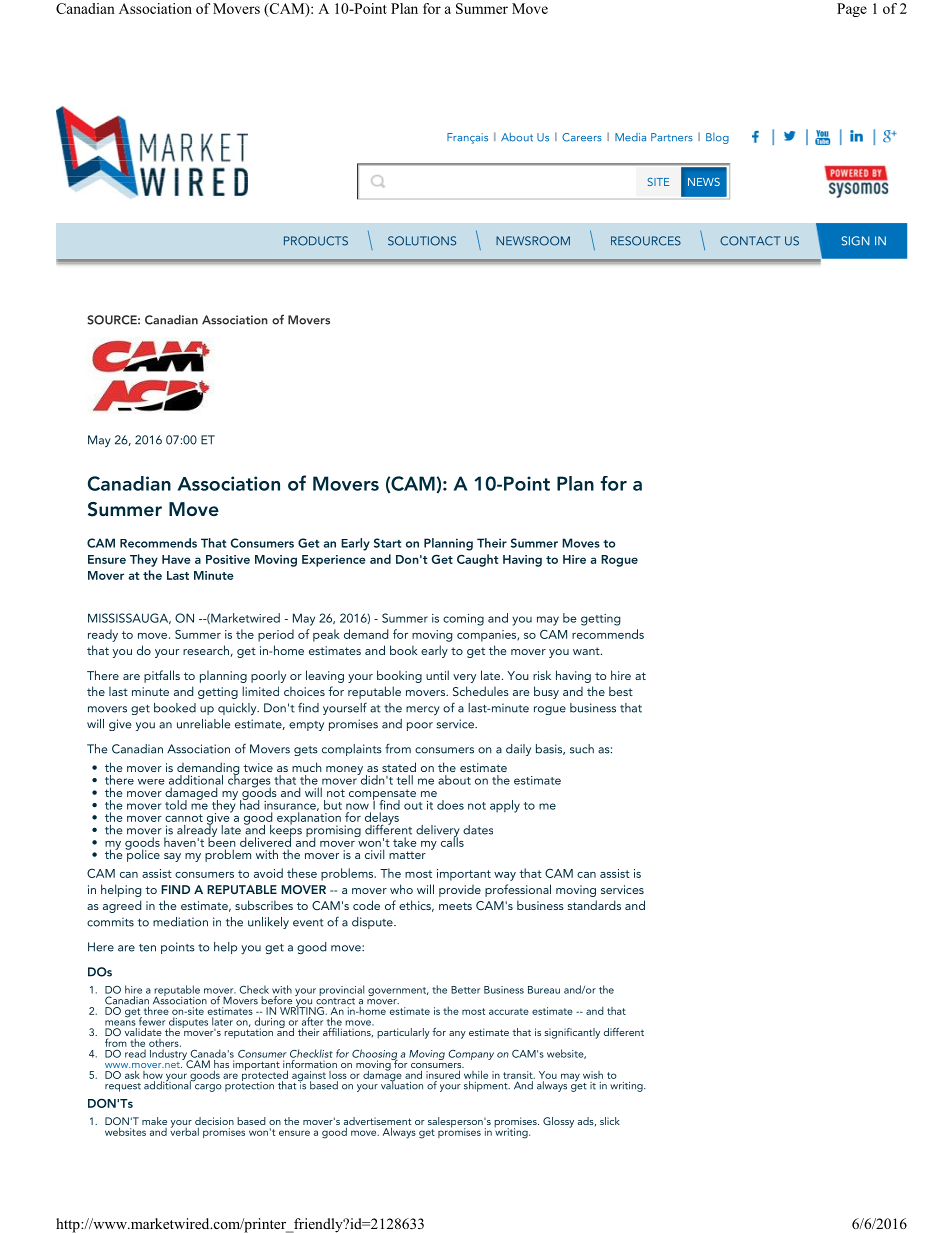 Image resolution: width=952 pixels, height=1233 pixels. I want to click on research, so click(206, 650).
